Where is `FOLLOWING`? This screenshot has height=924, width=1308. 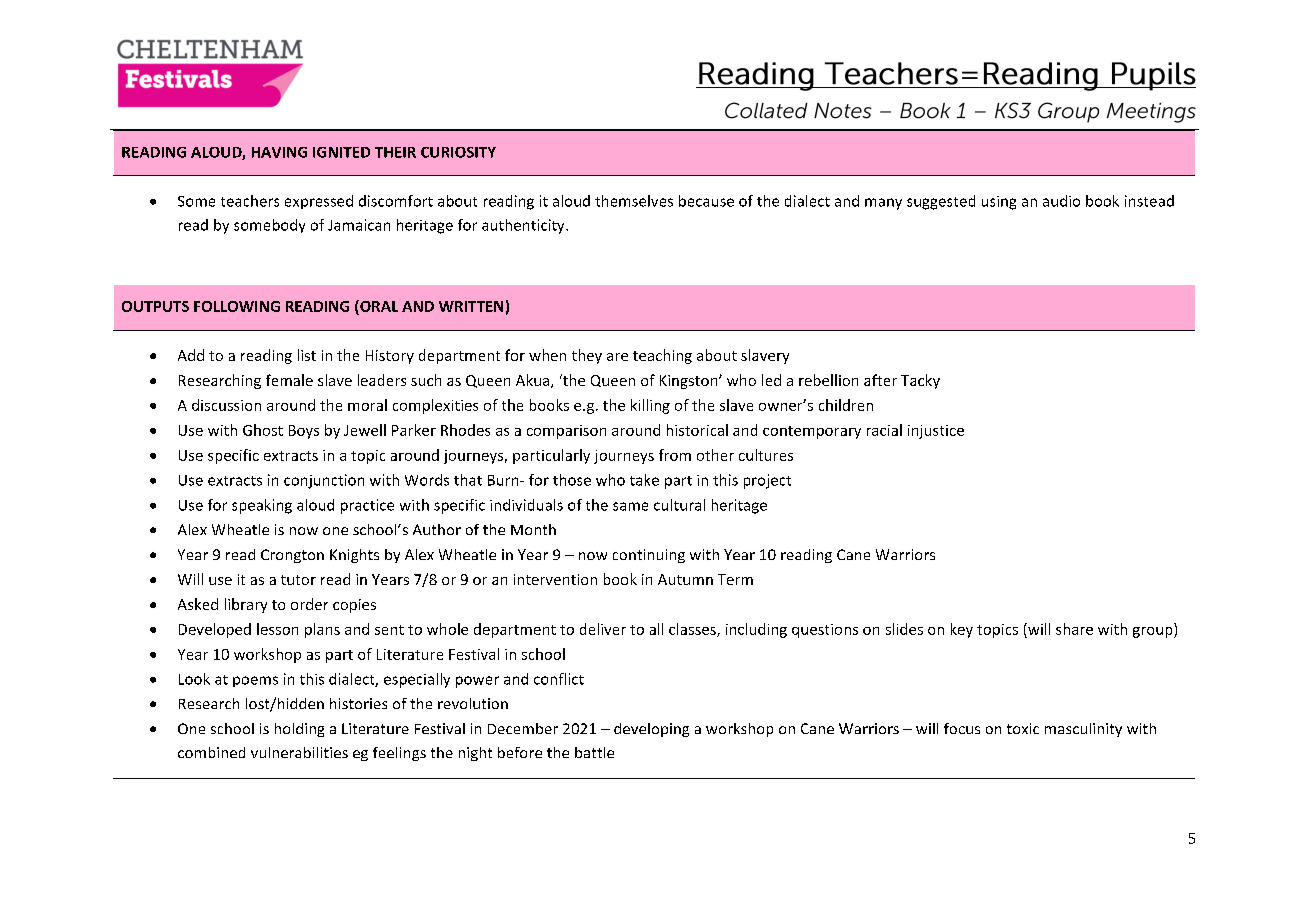
FOLLOWING is located at coordinates (237, 306).
